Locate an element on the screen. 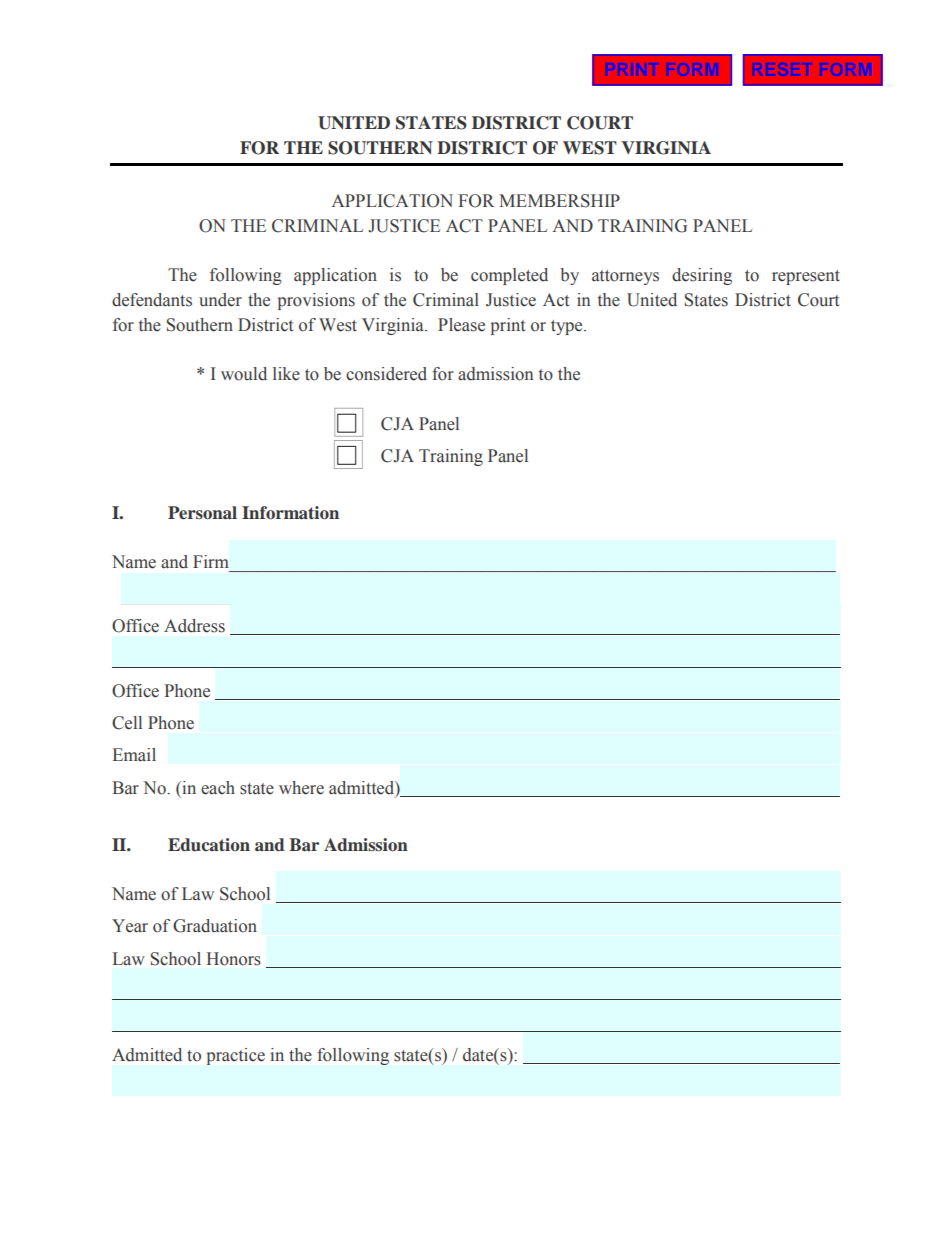 The height and width of the screenshot is (1233, 952). where is located at coordinates (301, 788).
